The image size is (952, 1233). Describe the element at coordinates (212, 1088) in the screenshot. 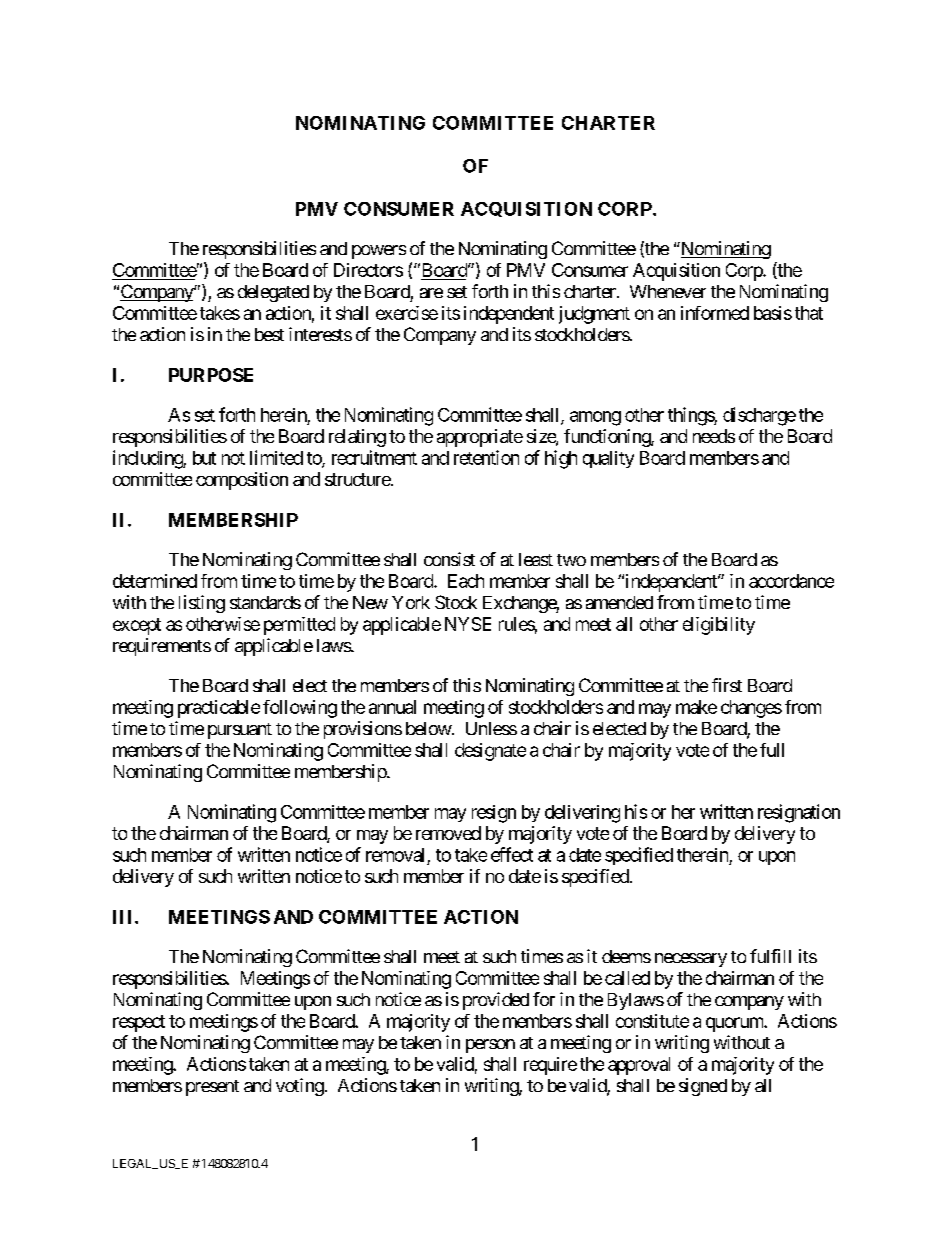

I see `present` at that location.
